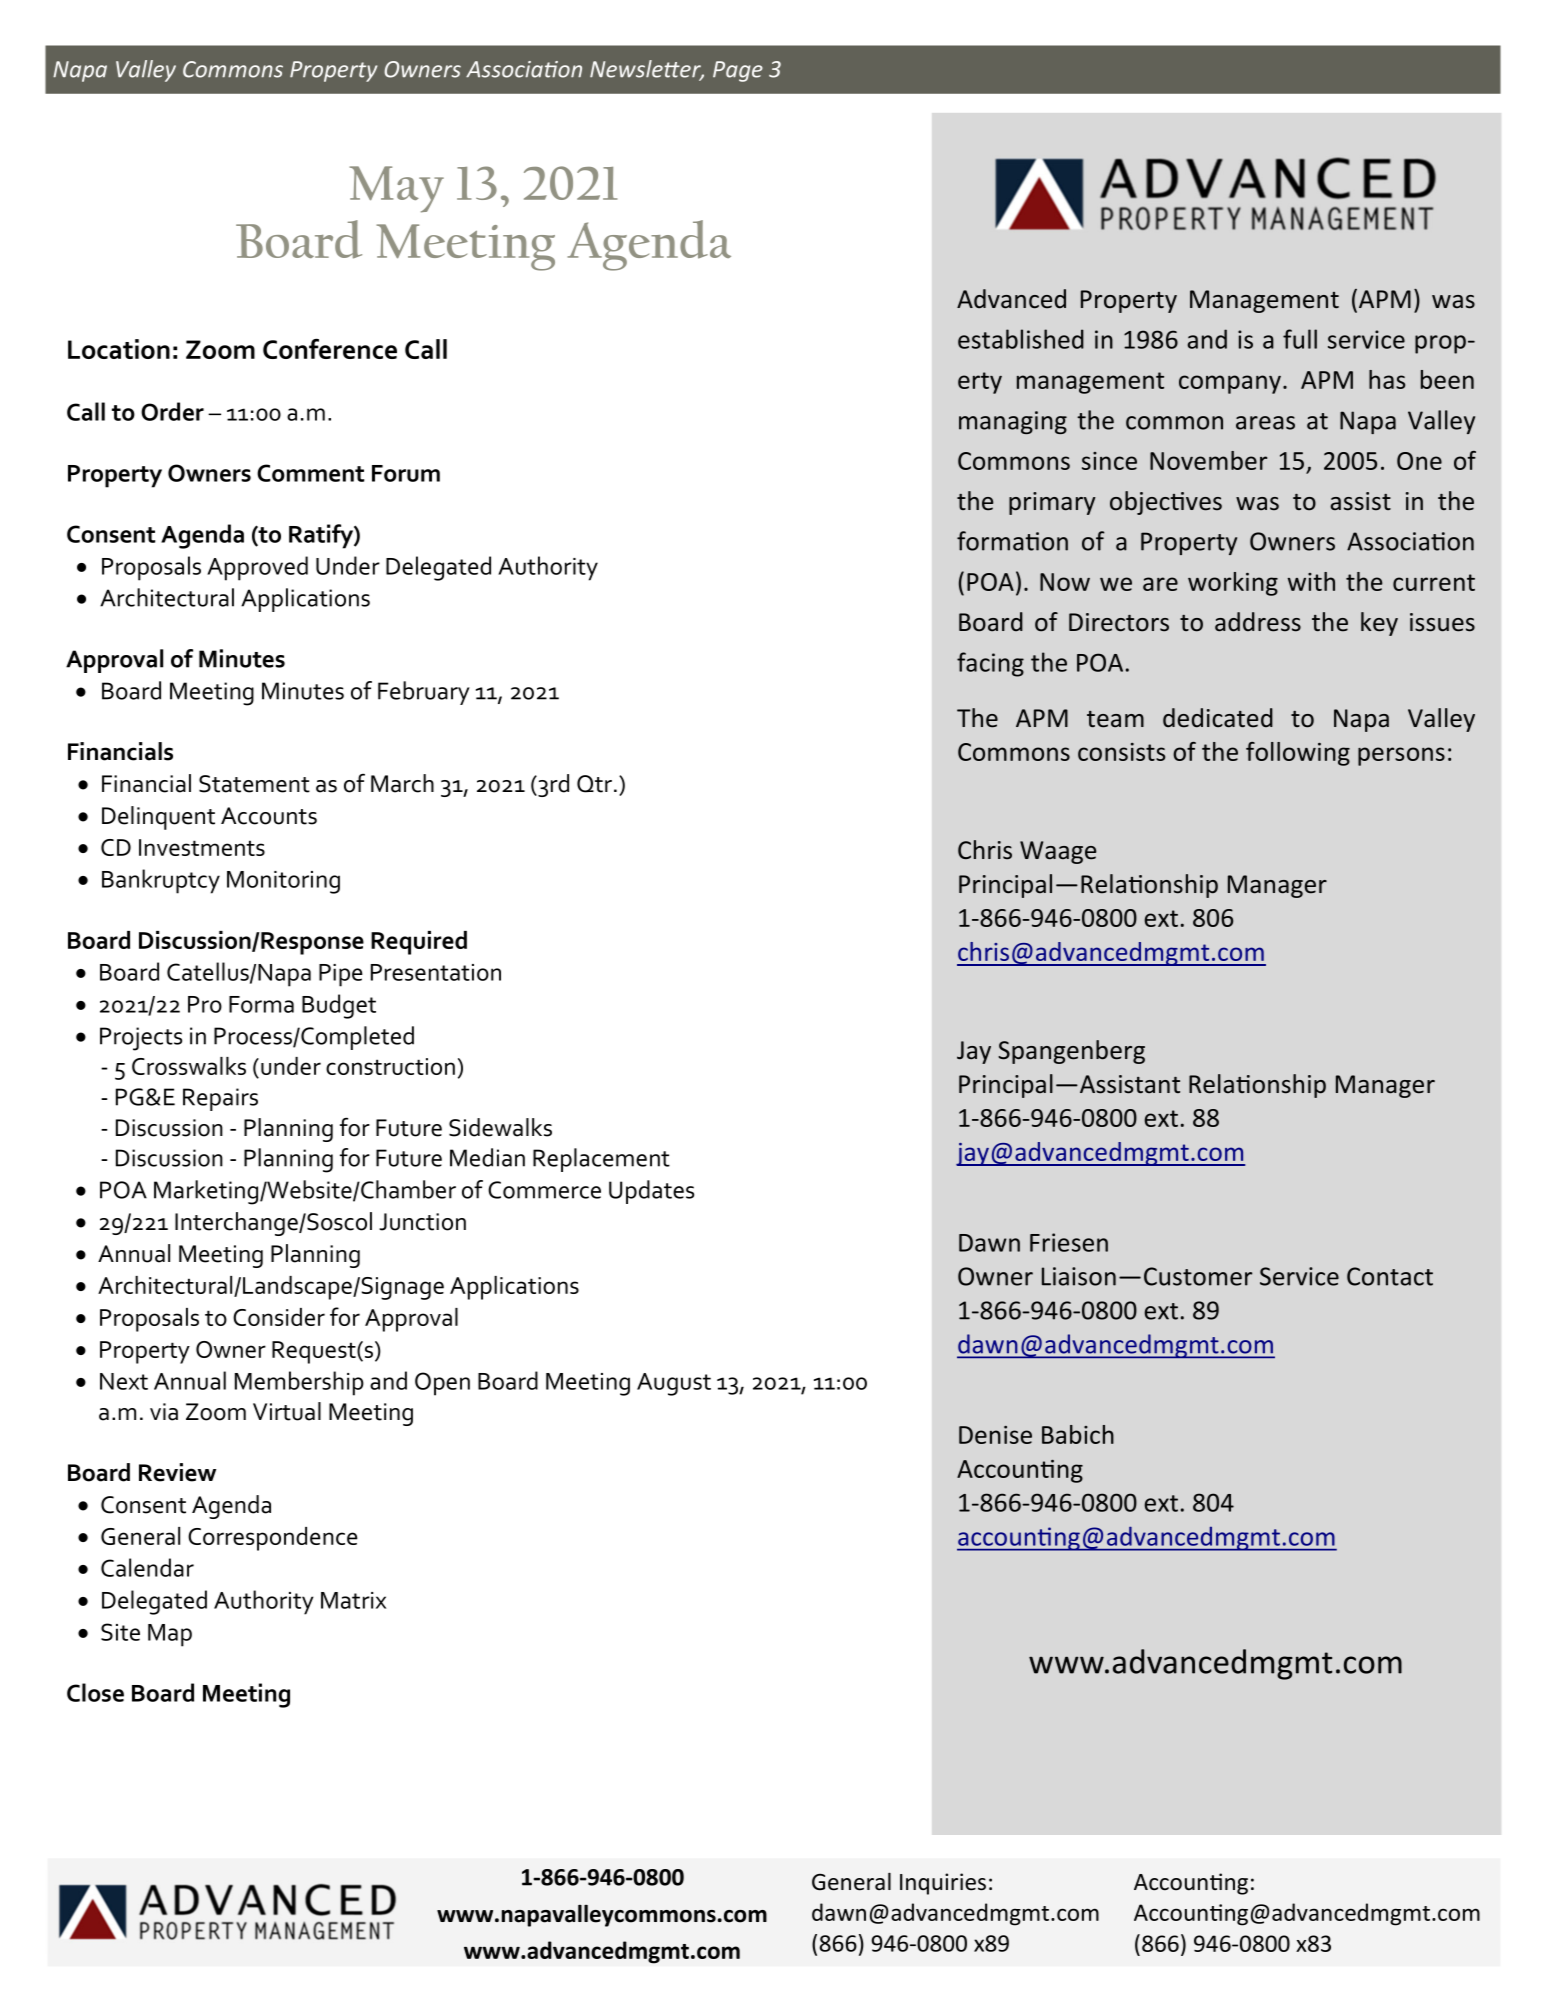 This image has height=2001, width=1546. I want to click on full, so click(1300, 339).
